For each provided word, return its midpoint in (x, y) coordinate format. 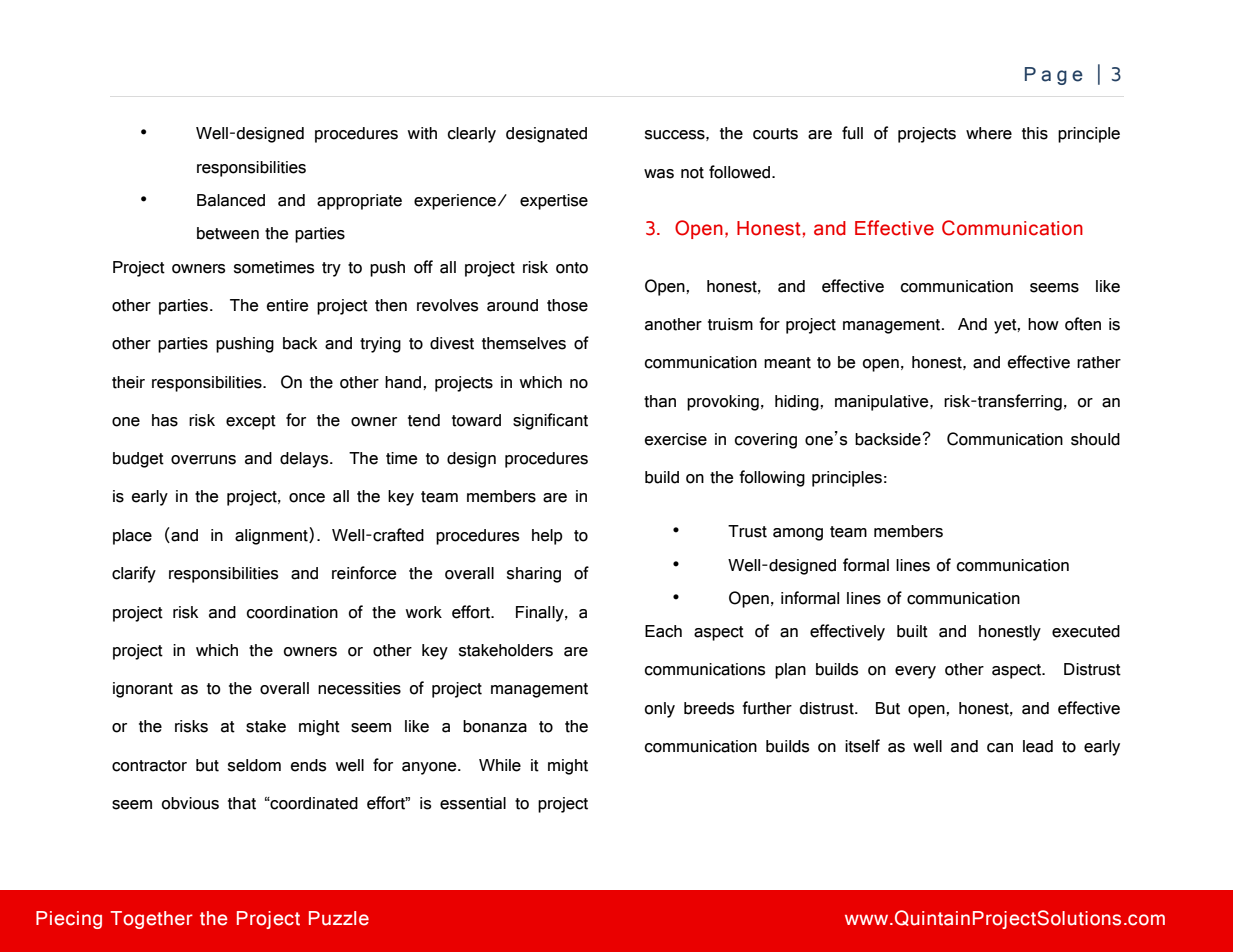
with (422, 133)
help (547, 537)
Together (151, 920)
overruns (203, 460)
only (659, 710)
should (1095, 439)
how (1043, 324)
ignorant (143, 690)
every (915, 672)
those (567, 305)
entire (287, 305)
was (659, 174)
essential (473, 803)
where (989, 133)
